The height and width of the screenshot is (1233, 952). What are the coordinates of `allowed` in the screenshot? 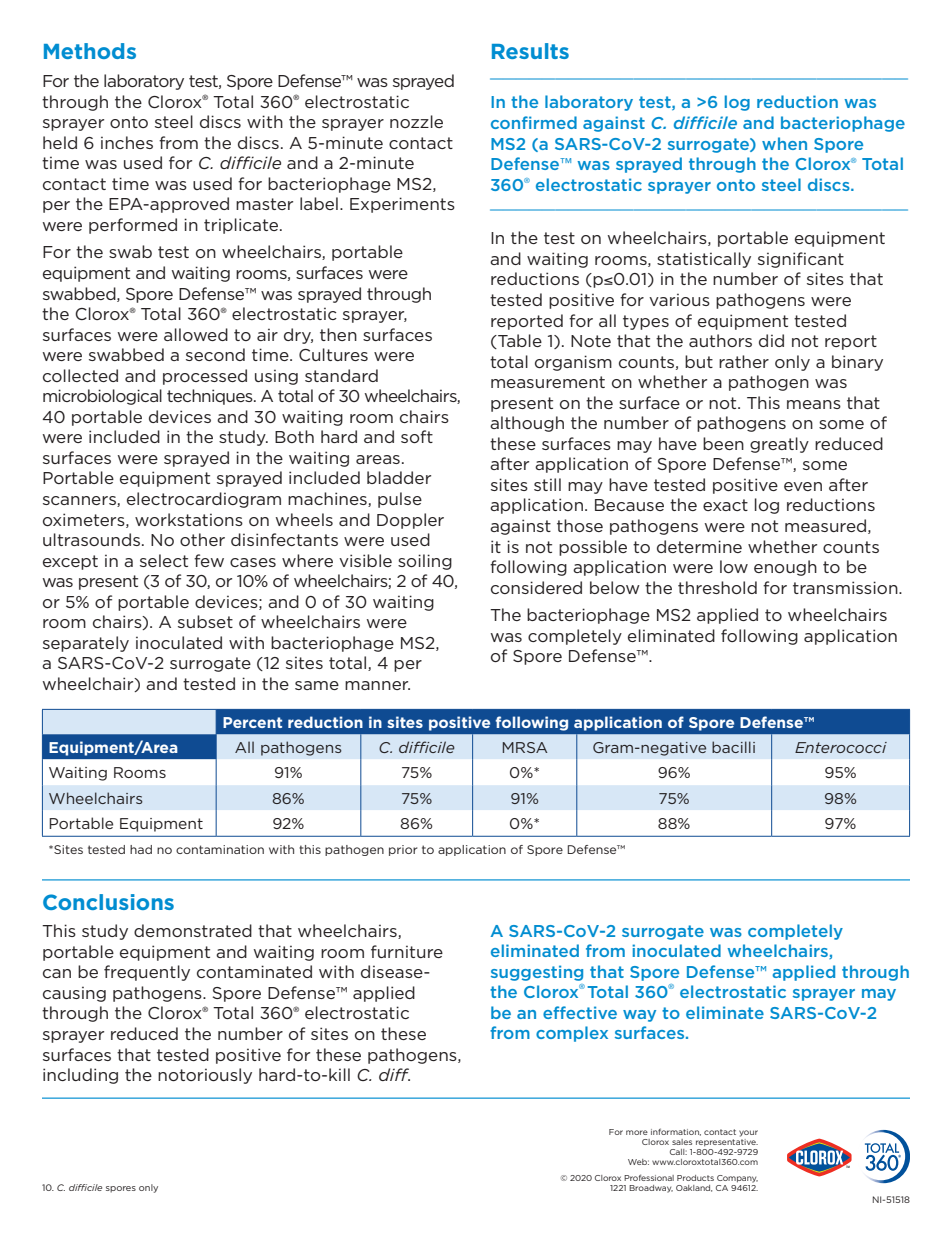 It's located at (196, 334).
